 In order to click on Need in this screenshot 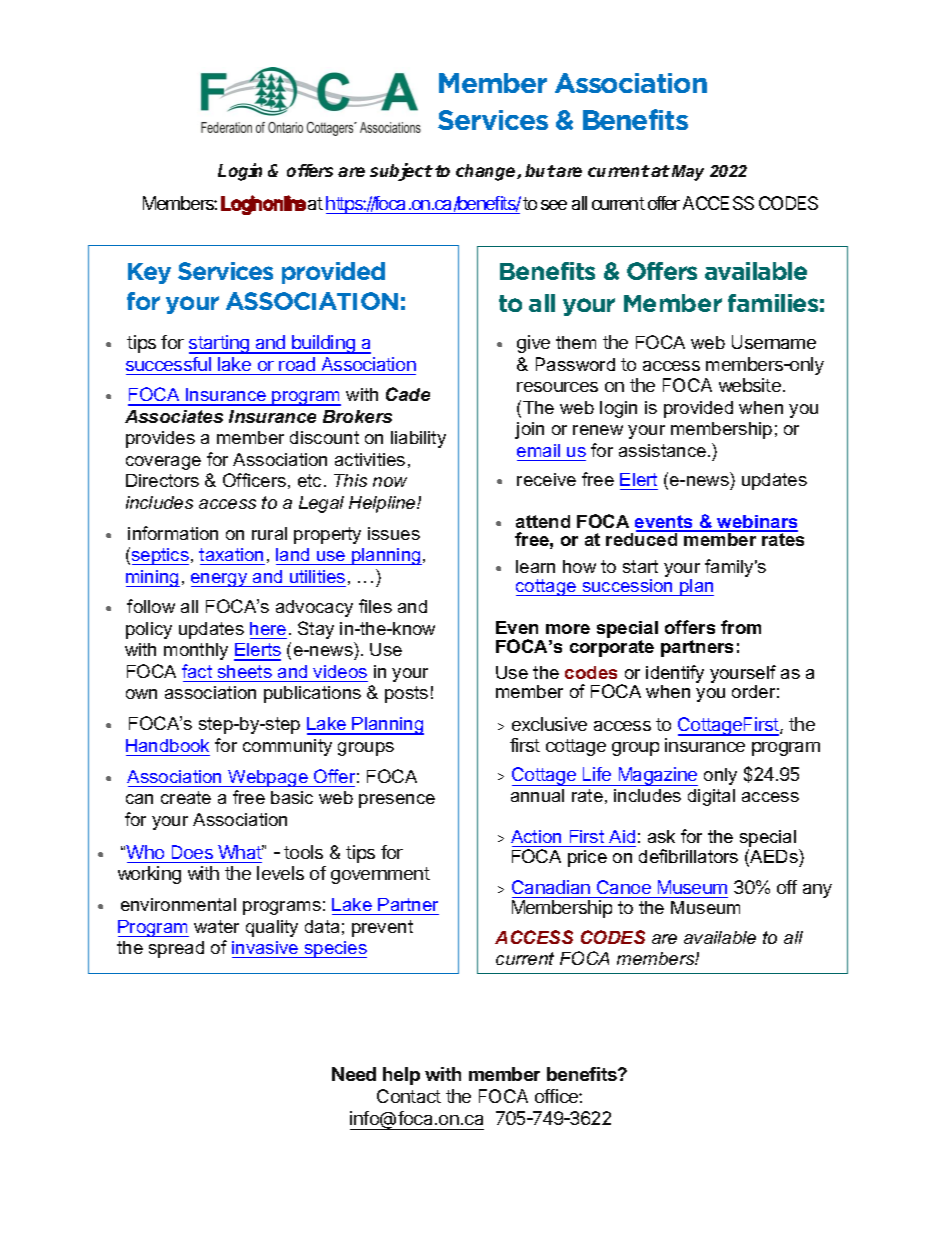, I will do `click(354, 1074)`.
